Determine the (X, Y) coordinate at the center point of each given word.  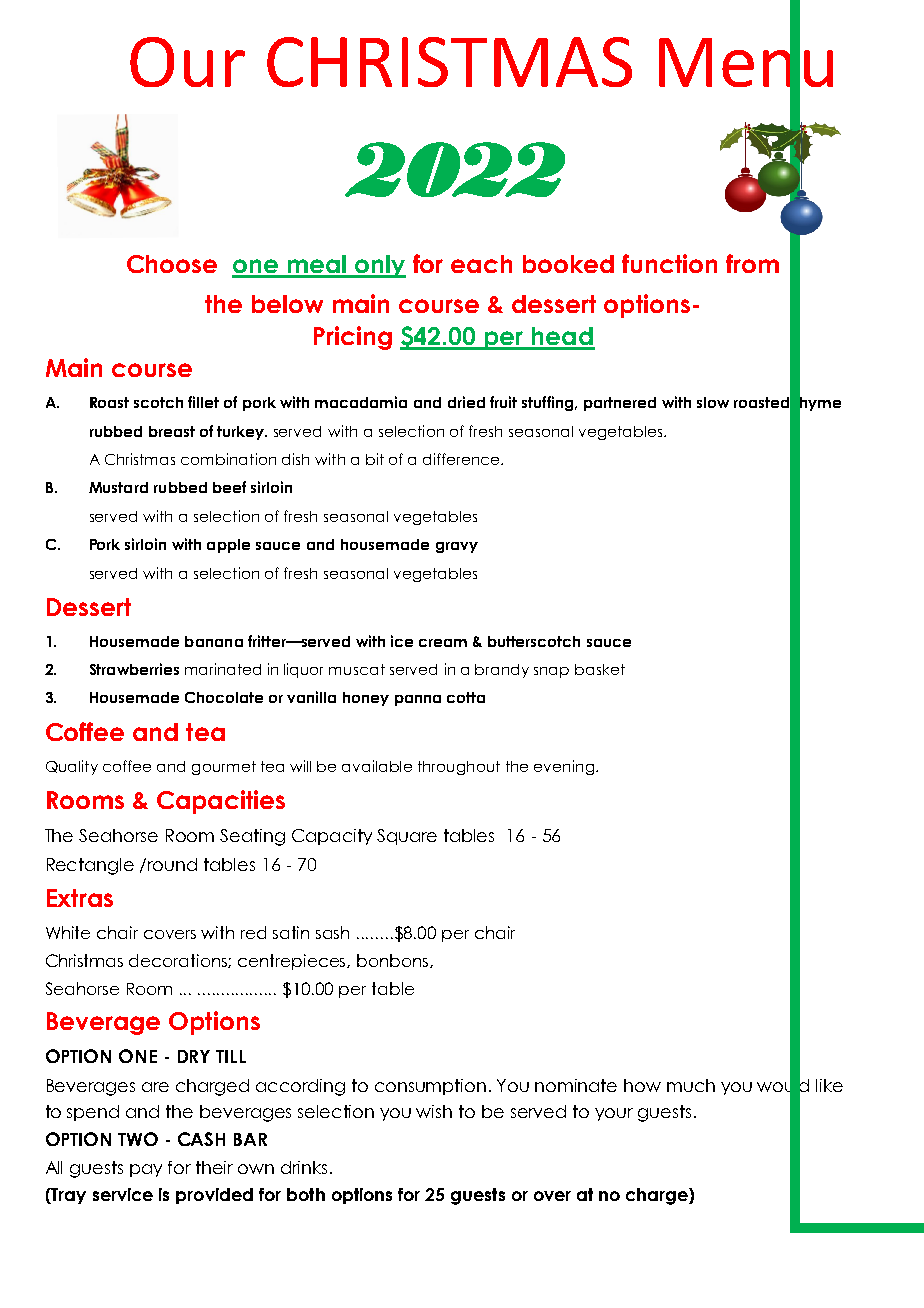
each (481, 264)
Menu (746, 62)
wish (434, 1111)
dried (466, 402)
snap (551, 672)
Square (407, 837)
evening (565, 767)
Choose (172, 264)
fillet (203, 402)
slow (713, 402)
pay (146, 1170)
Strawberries (134, 669)
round (172, 864)
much (691, 1085)
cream (443, 643)
